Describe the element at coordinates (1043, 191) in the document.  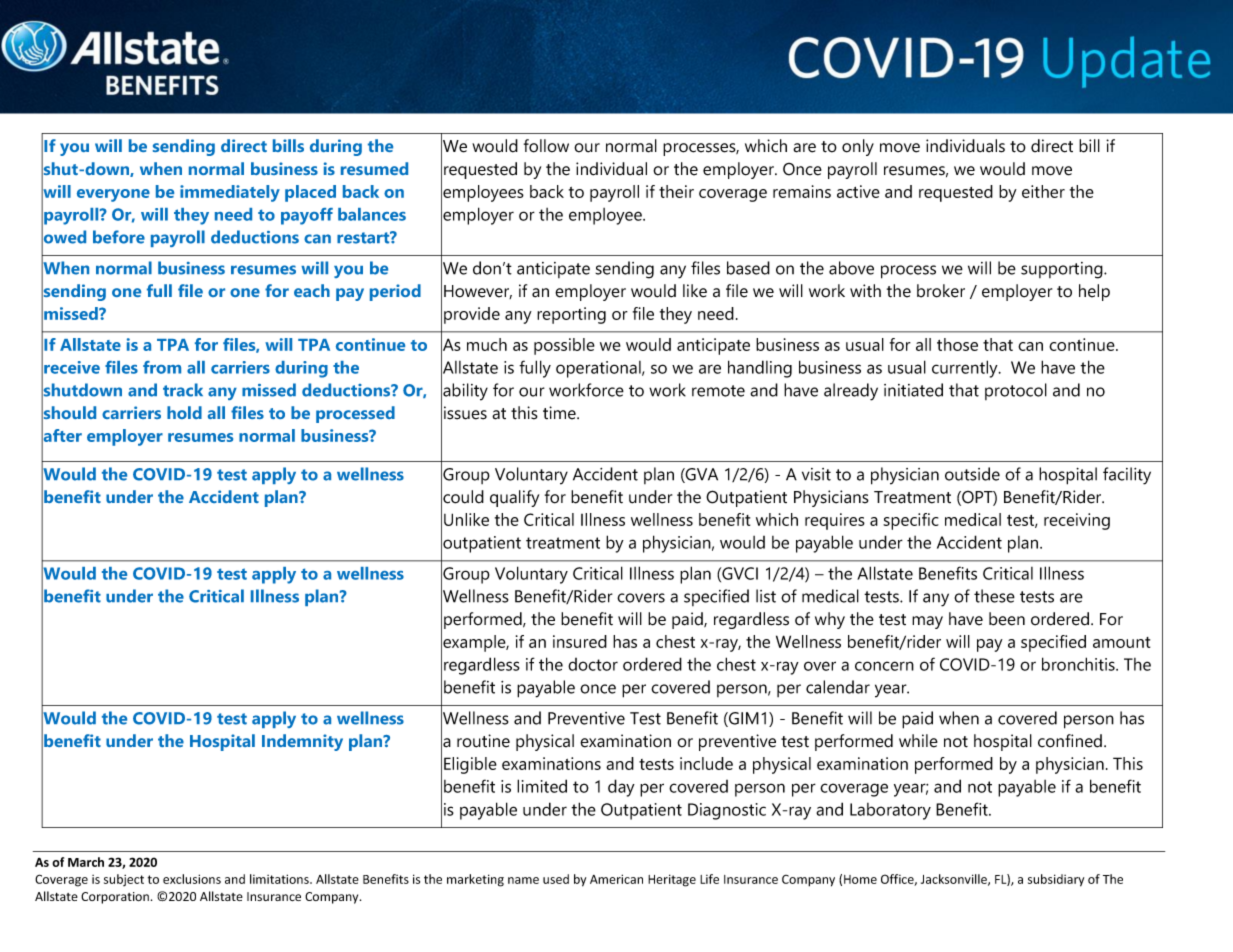
I see `either` at that location.
